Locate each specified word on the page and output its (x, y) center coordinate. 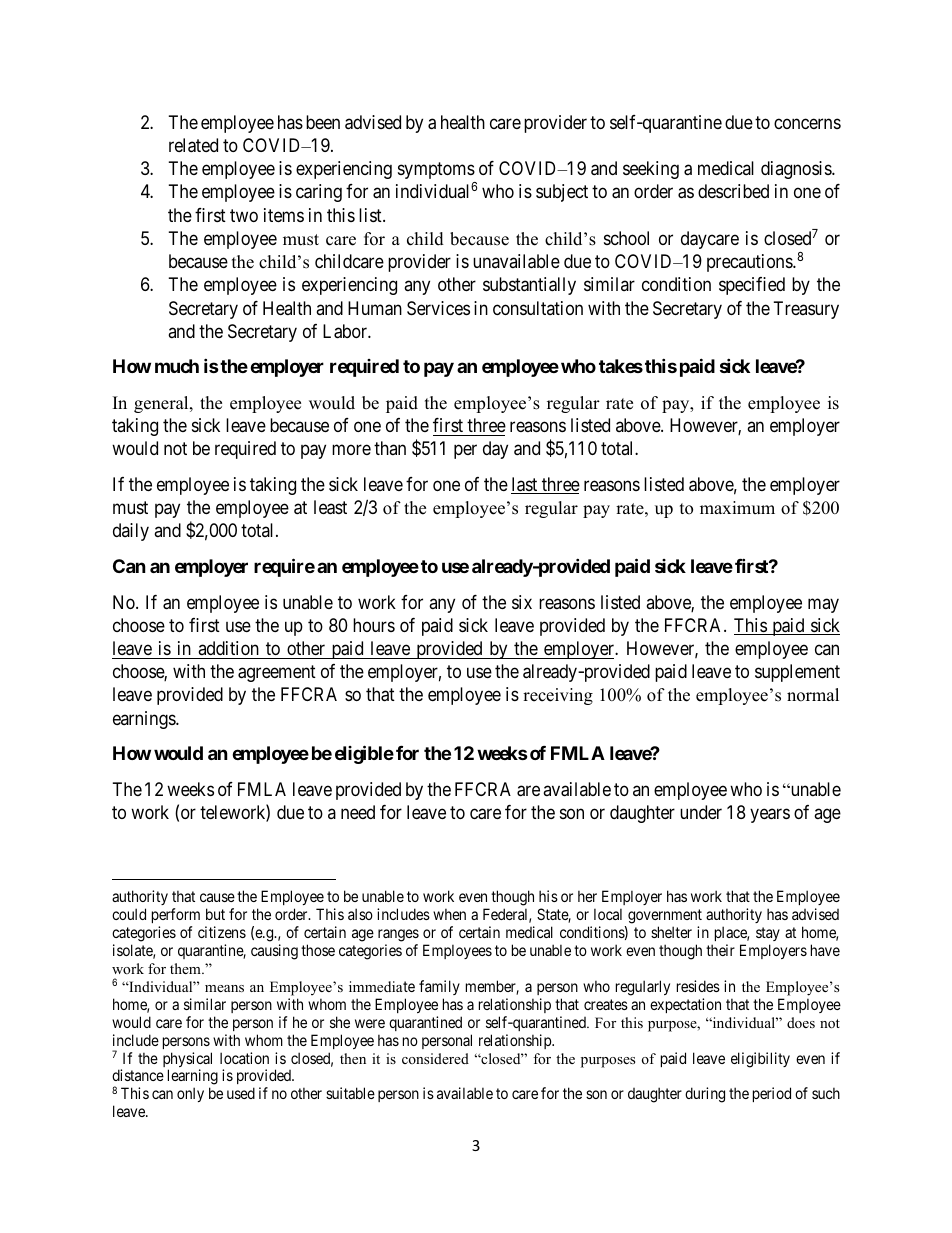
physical (187, 1061)
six (522, 602)
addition (228, 648)
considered (435, 1058)
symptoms (436, 171)
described (733, 191)
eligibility (760, 1060)
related (193, 145)
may (823, 605)
